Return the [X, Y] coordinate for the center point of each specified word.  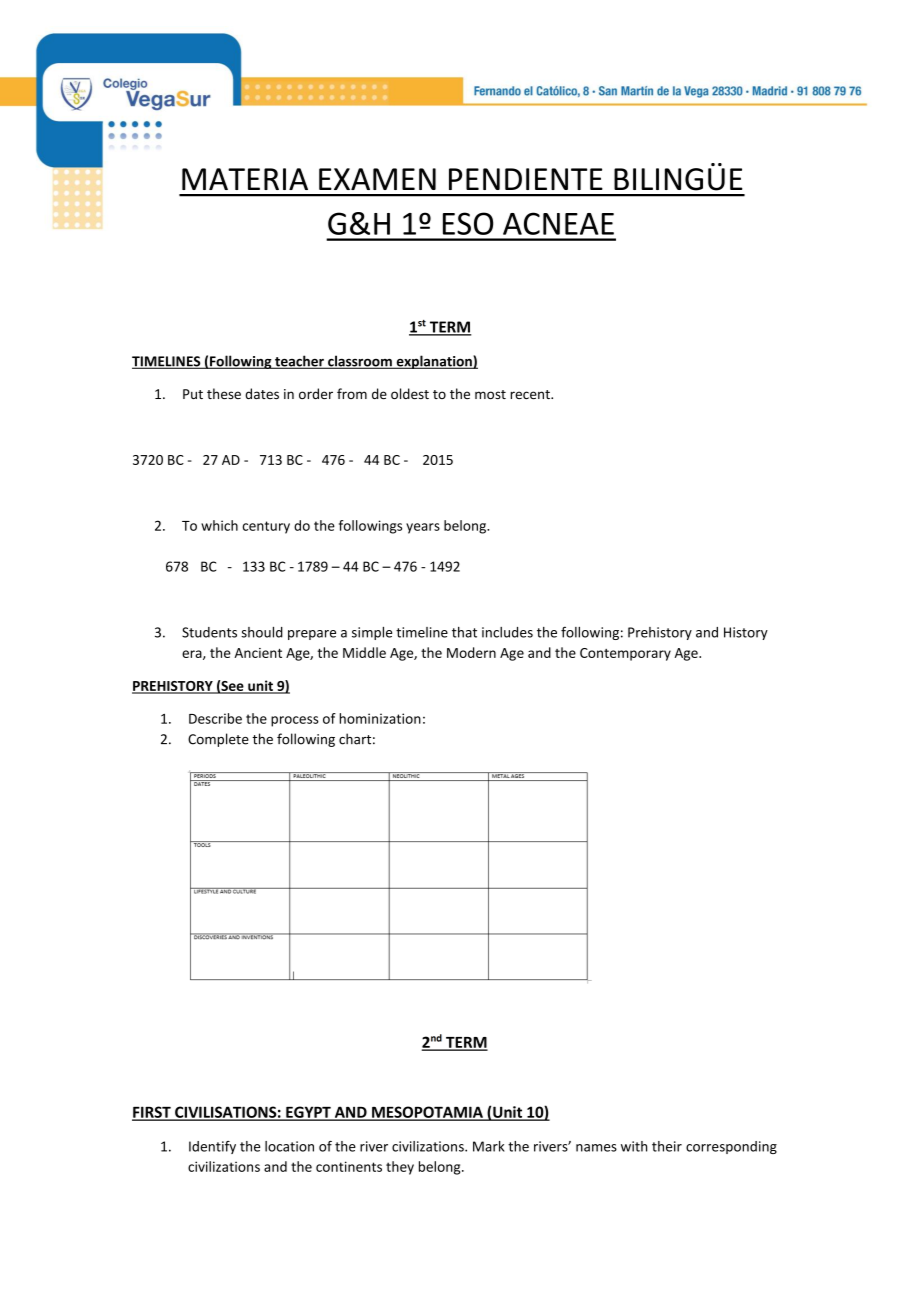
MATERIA [245, 179]
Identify [212, 1147]
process [295, 721]
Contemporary [625, 654]
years [423, 528]
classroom [360, 362]
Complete [218, 740]
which [219, 525]
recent [531, 394]
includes [507, 632]
